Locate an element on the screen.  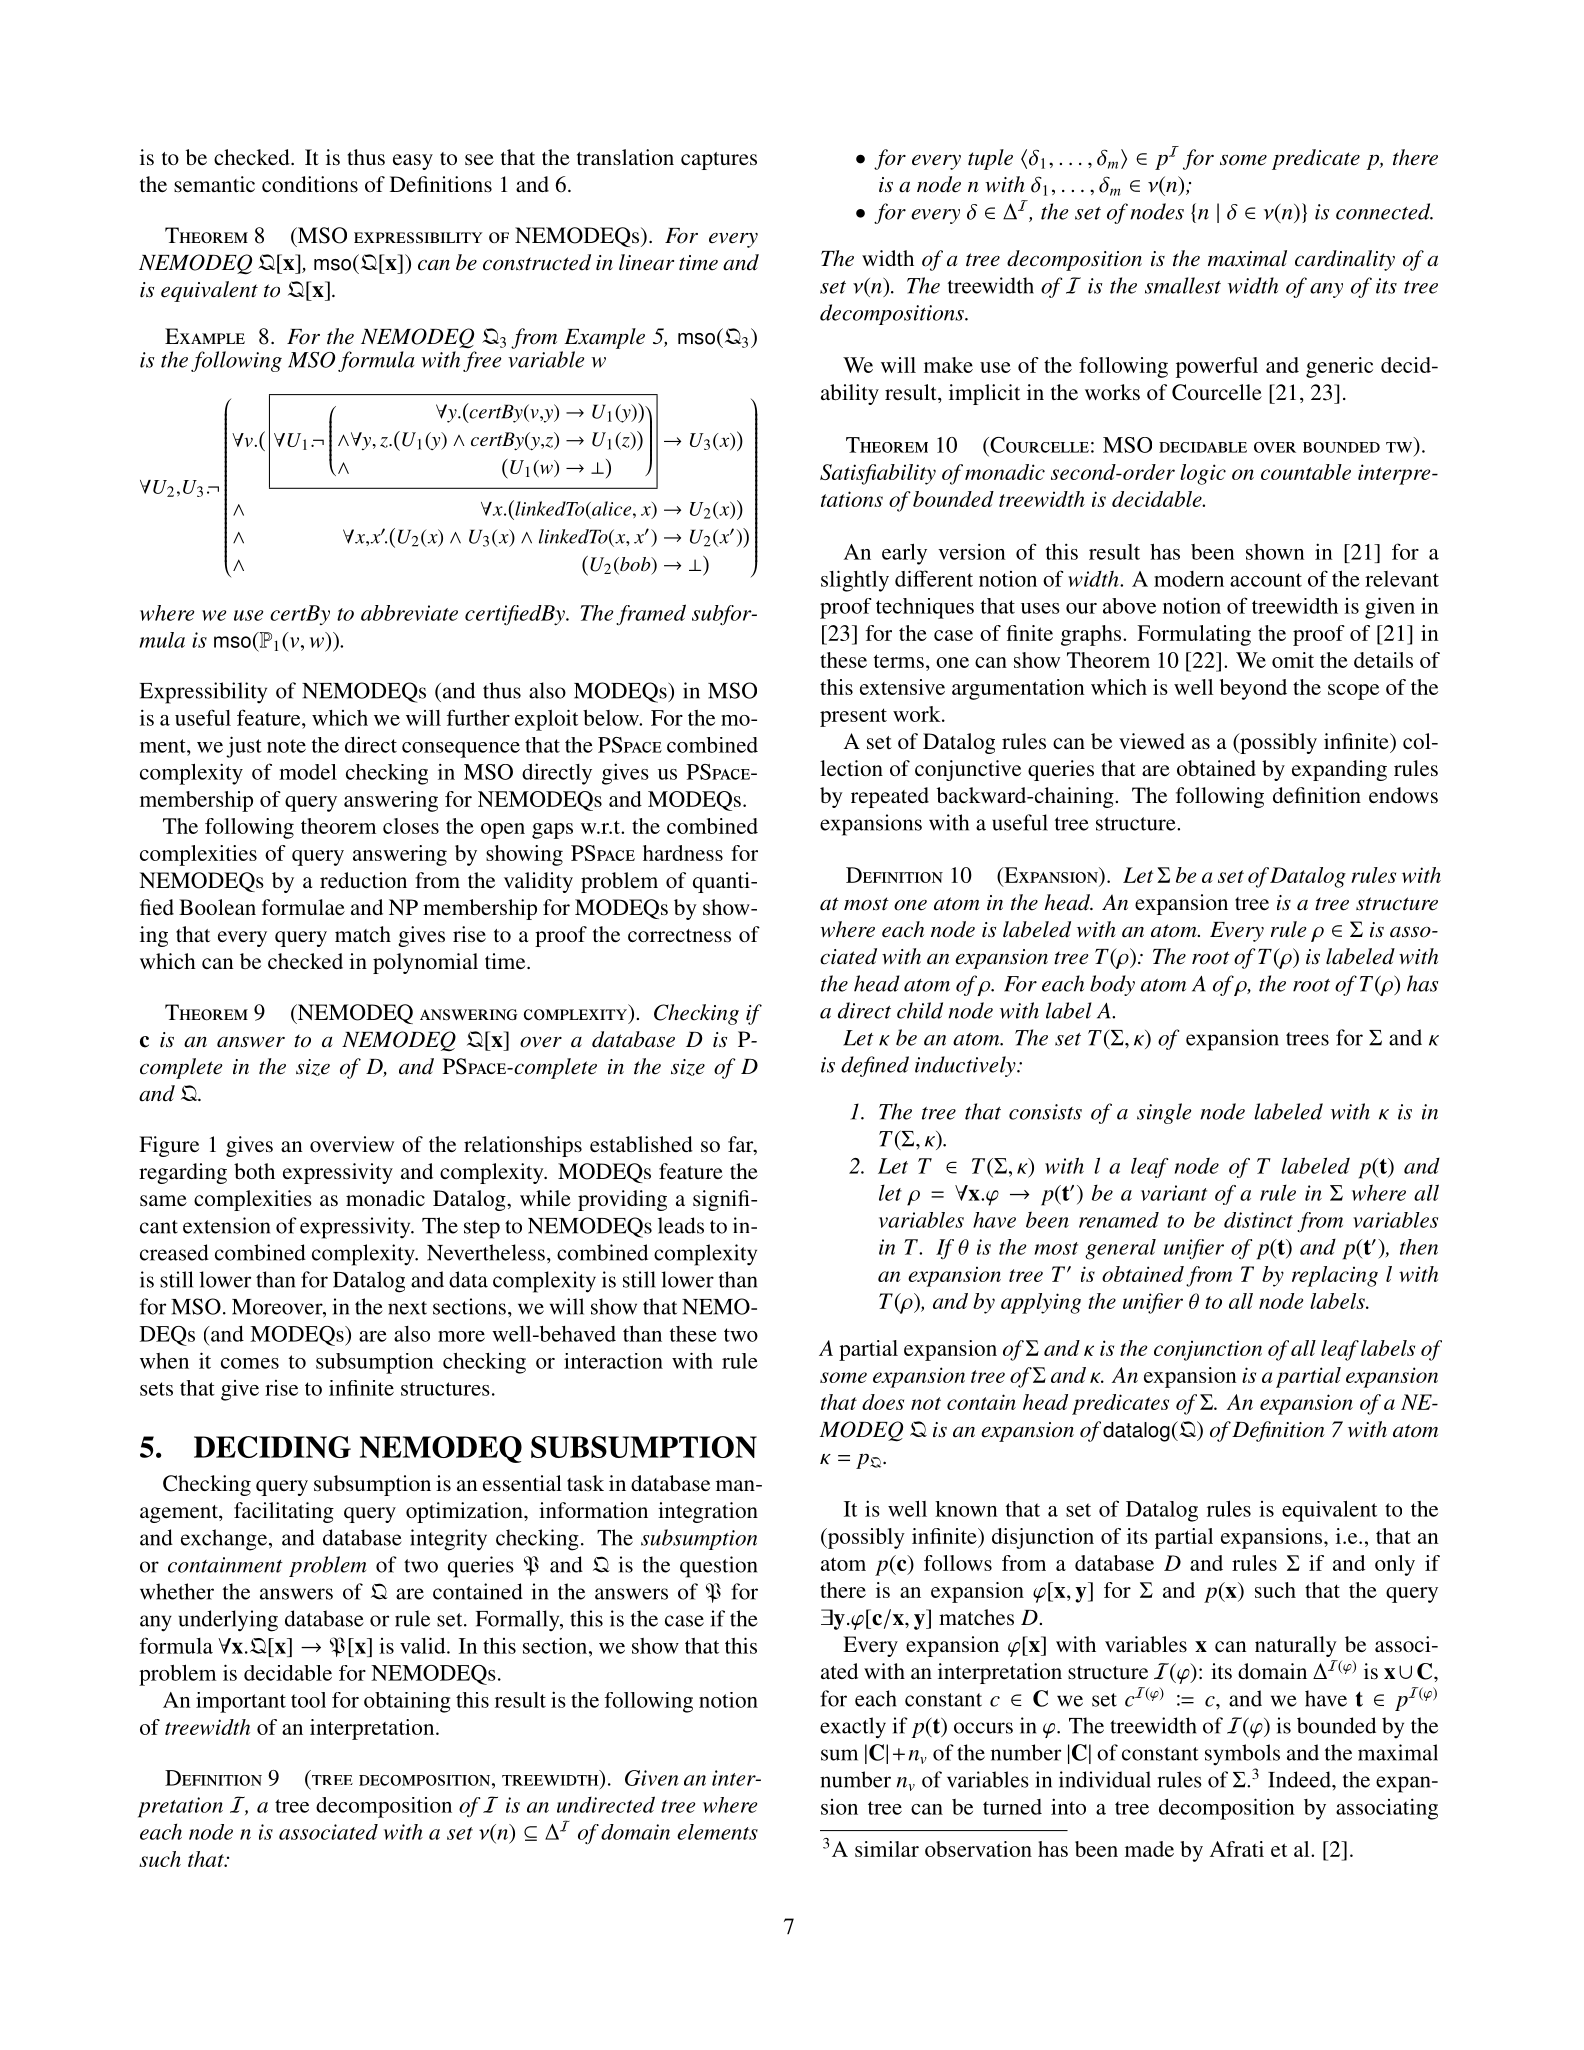
defined is located at coordinates (875, 1066).
